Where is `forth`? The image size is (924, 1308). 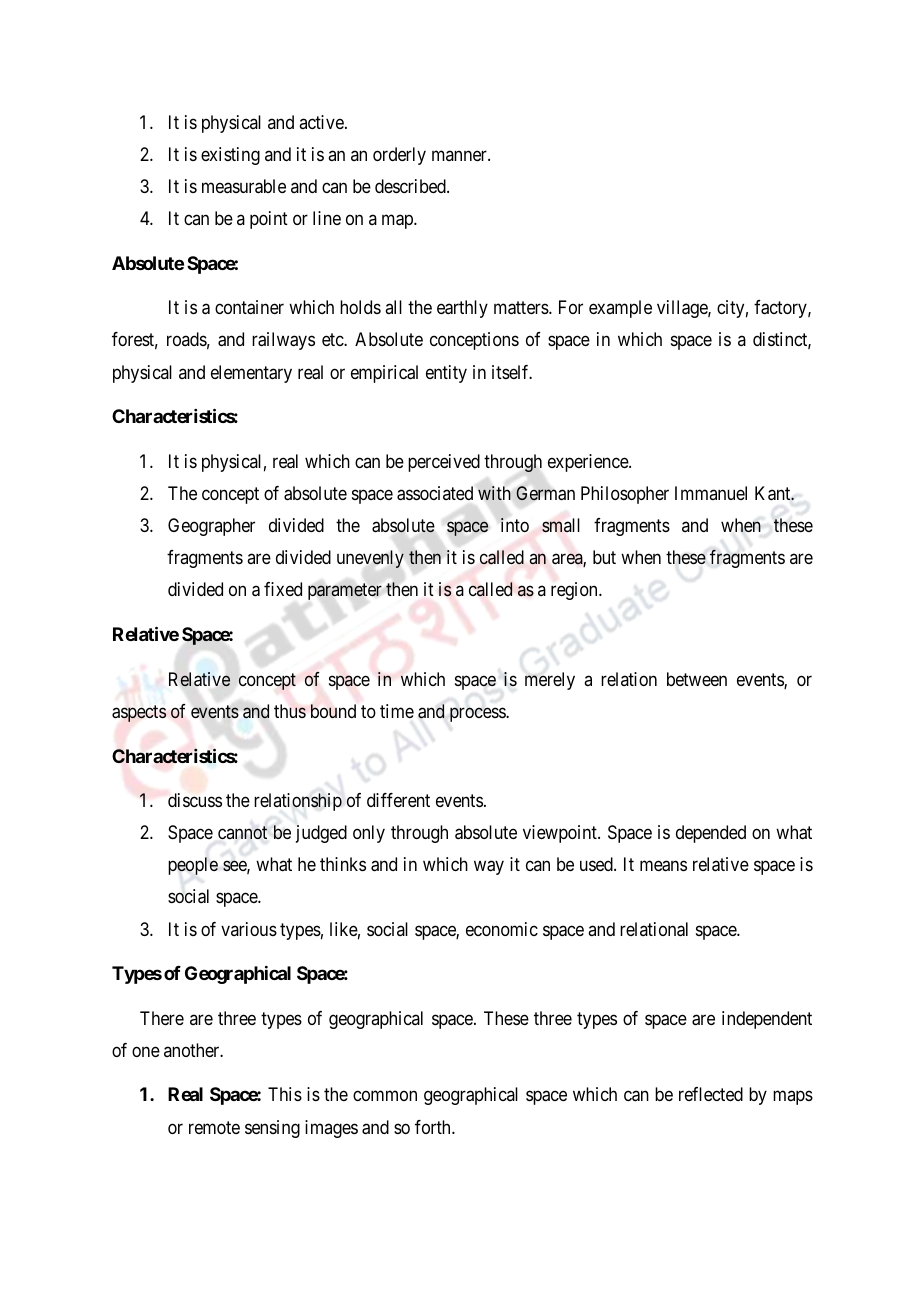 forth is located at coordinates (434, 1127).
